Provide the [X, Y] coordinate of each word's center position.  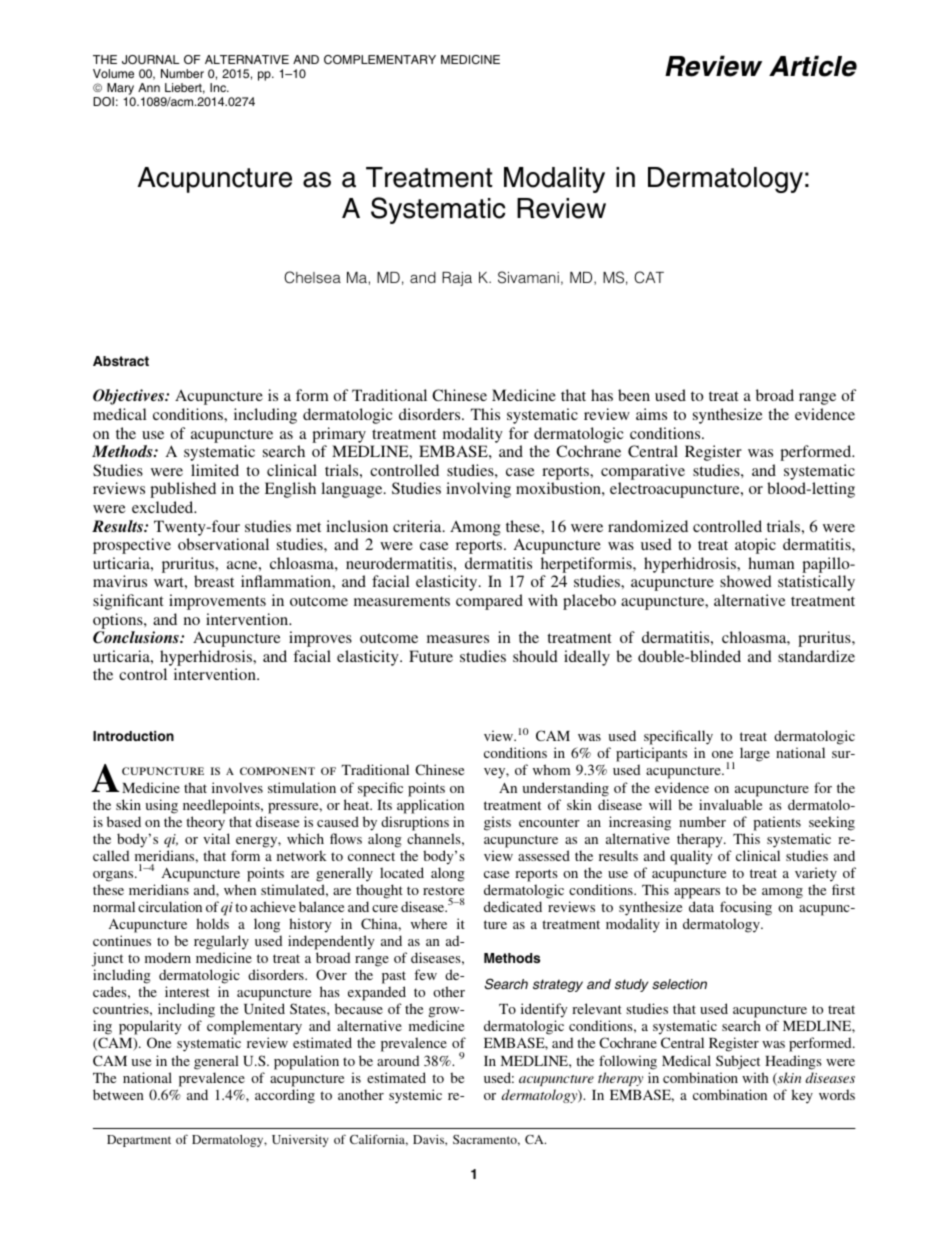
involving [478, 490]
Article [813, 66]
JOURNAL [150, 59]
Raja [457, 279]
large [755, 754]
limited [215, 470]
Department [139, 1141]
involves [237, 787]
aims [651, 414]
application [430, 806]
